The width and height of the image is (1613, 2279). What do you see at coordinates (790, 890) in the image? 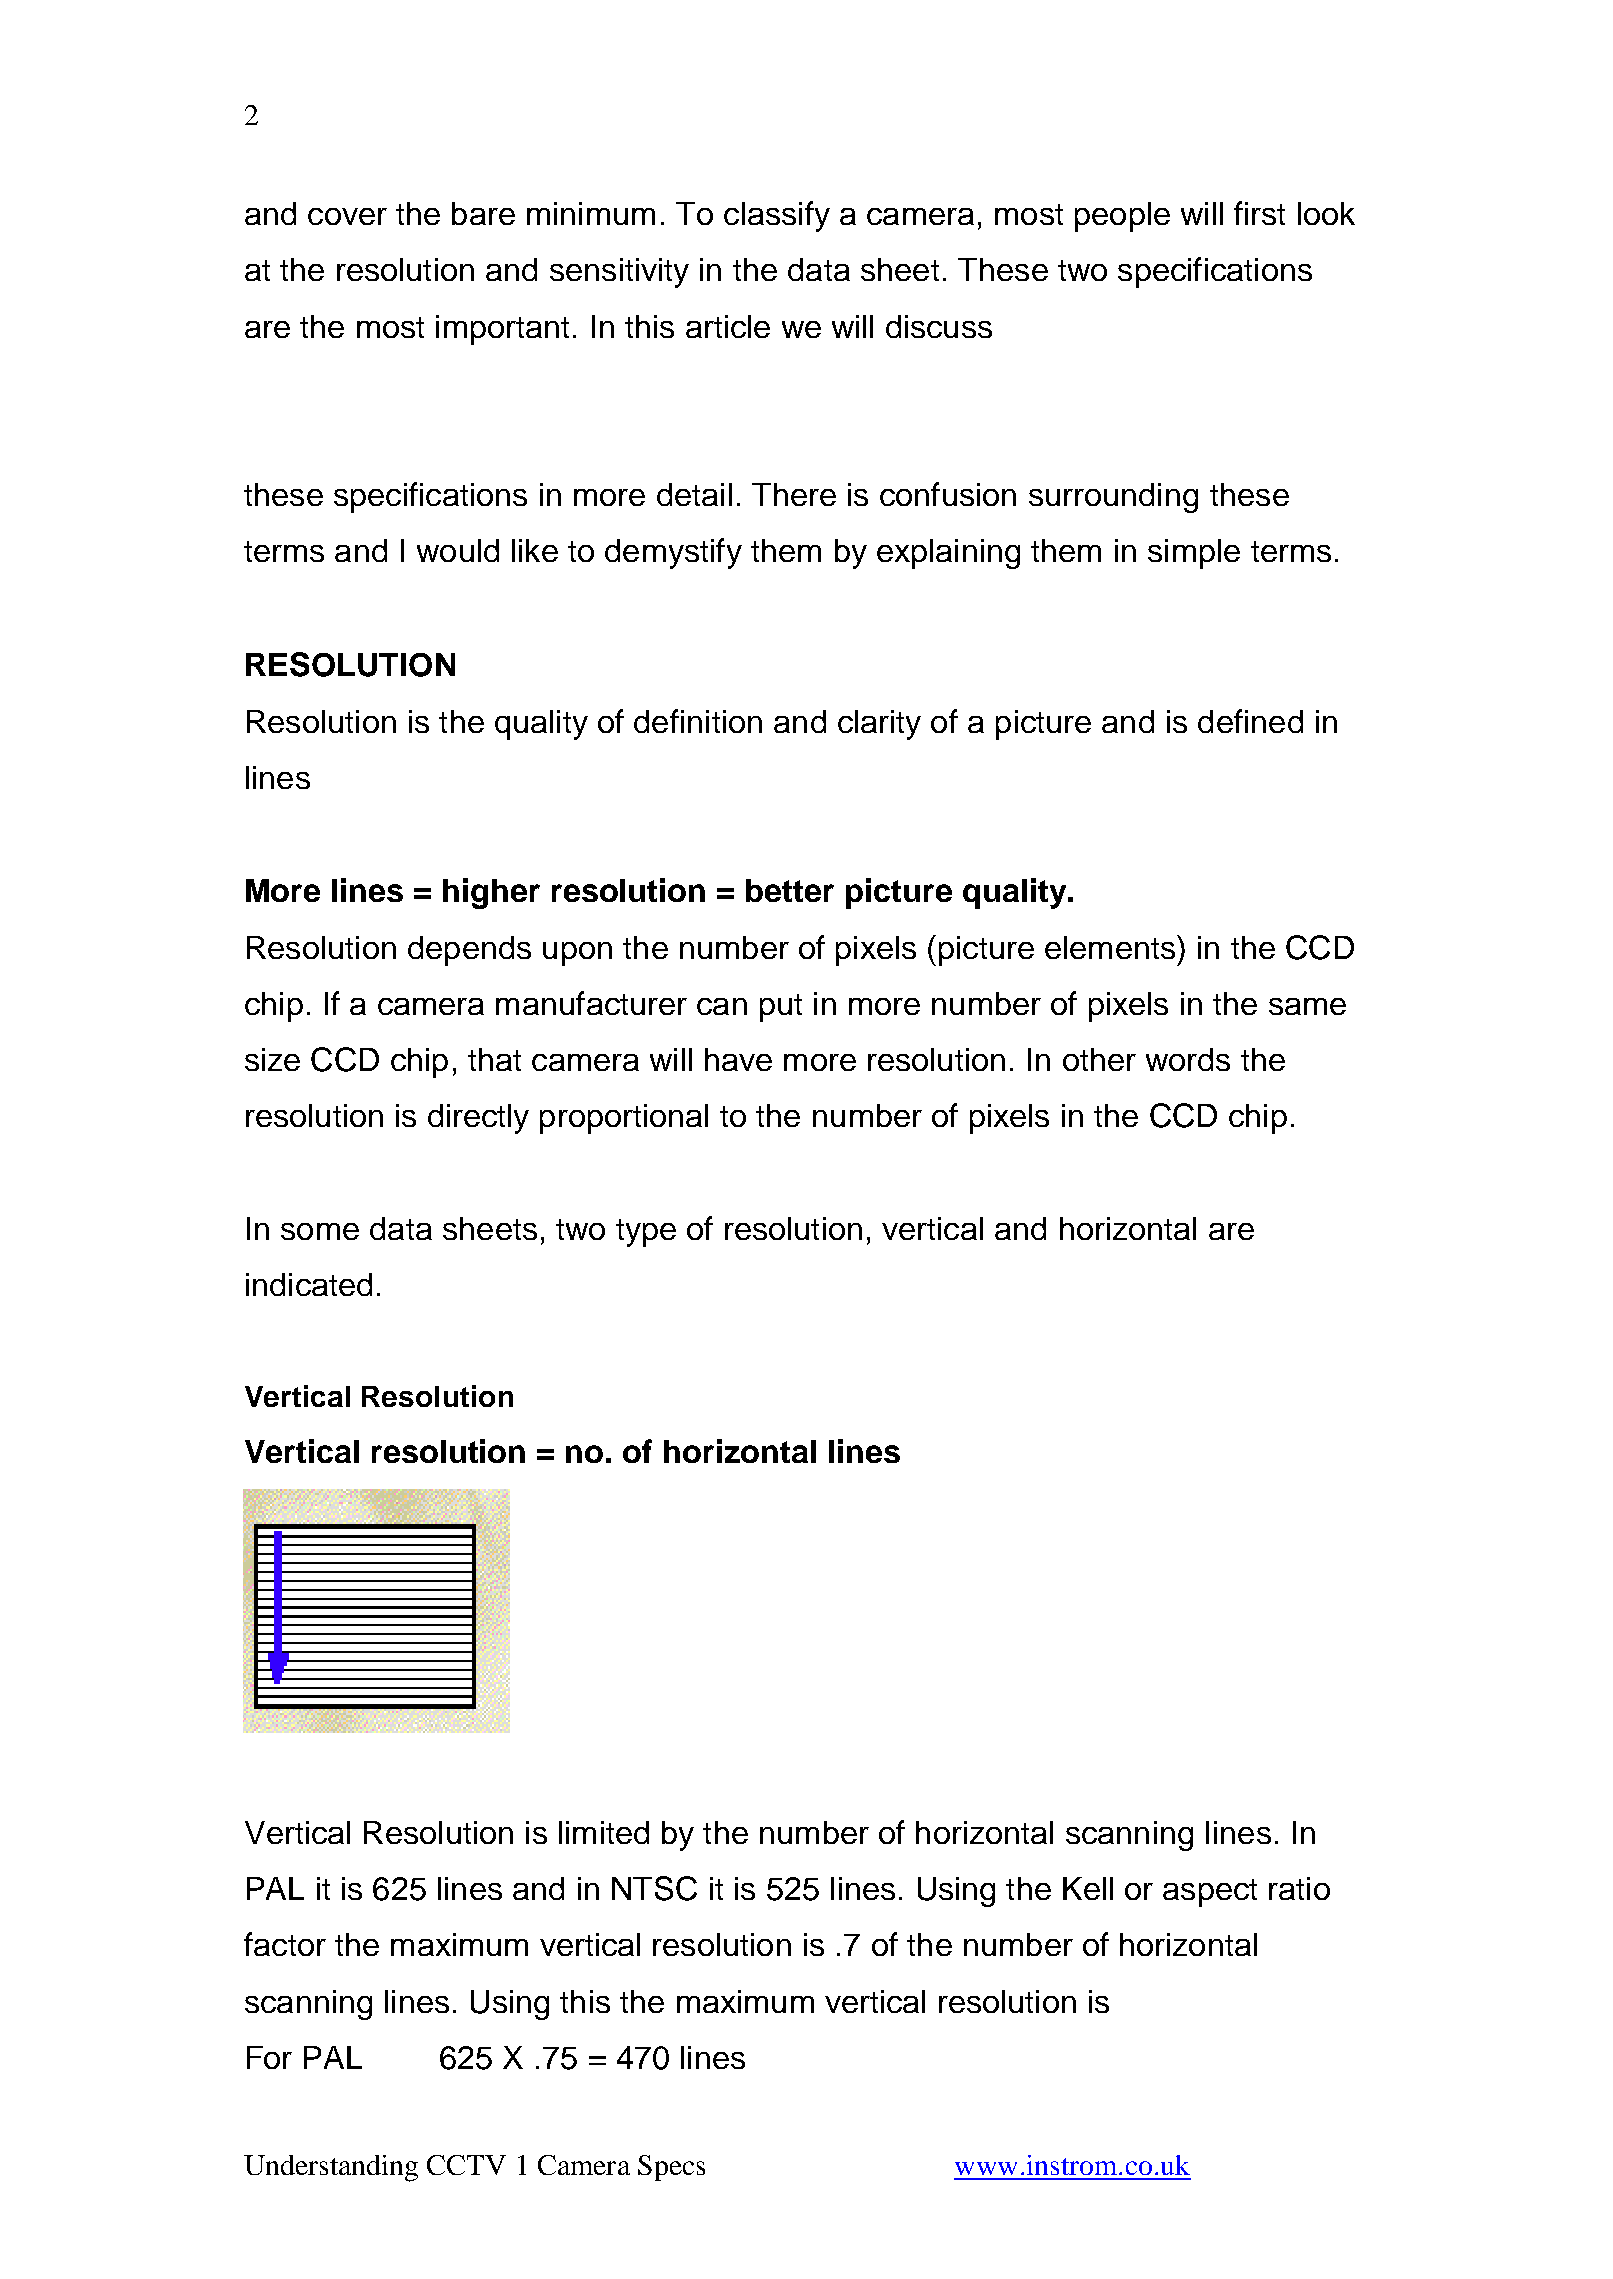
I see `better` at bounding box center [790, 890].
